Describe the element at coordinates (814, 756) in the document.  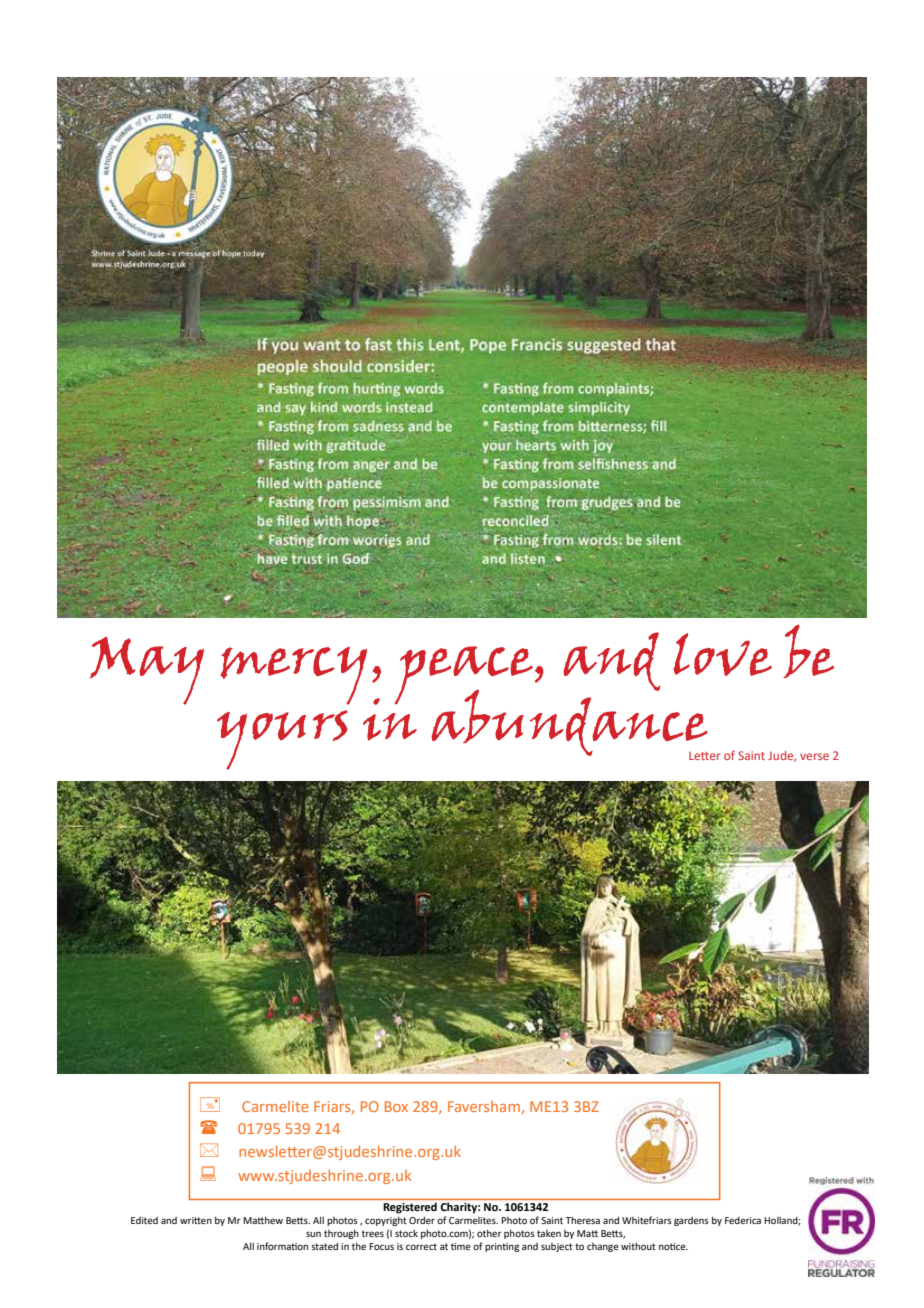
I see `verse` at that location.
